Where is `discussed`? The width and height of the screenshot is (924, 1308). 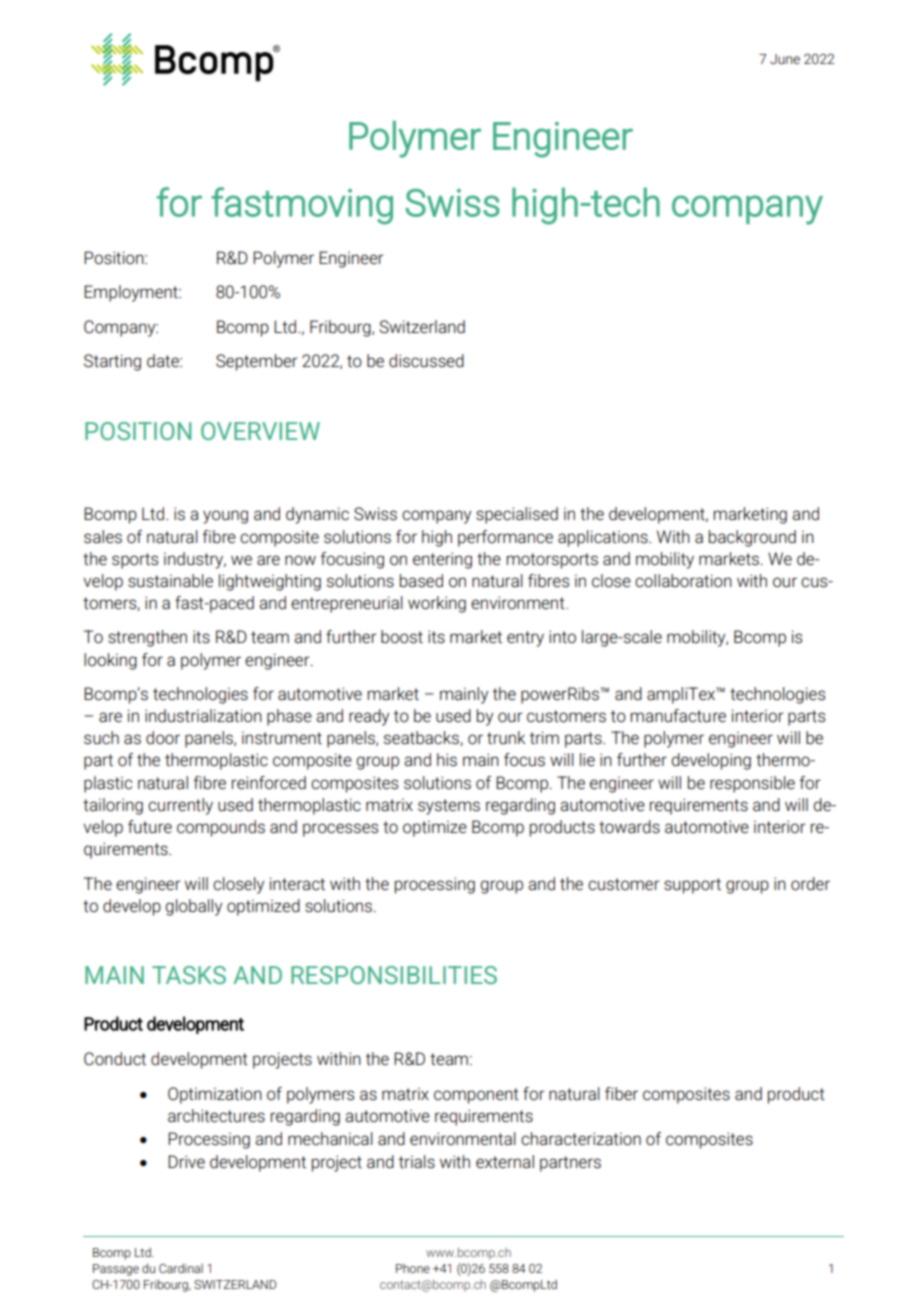 discussed is located at coordinates (426, 361).
